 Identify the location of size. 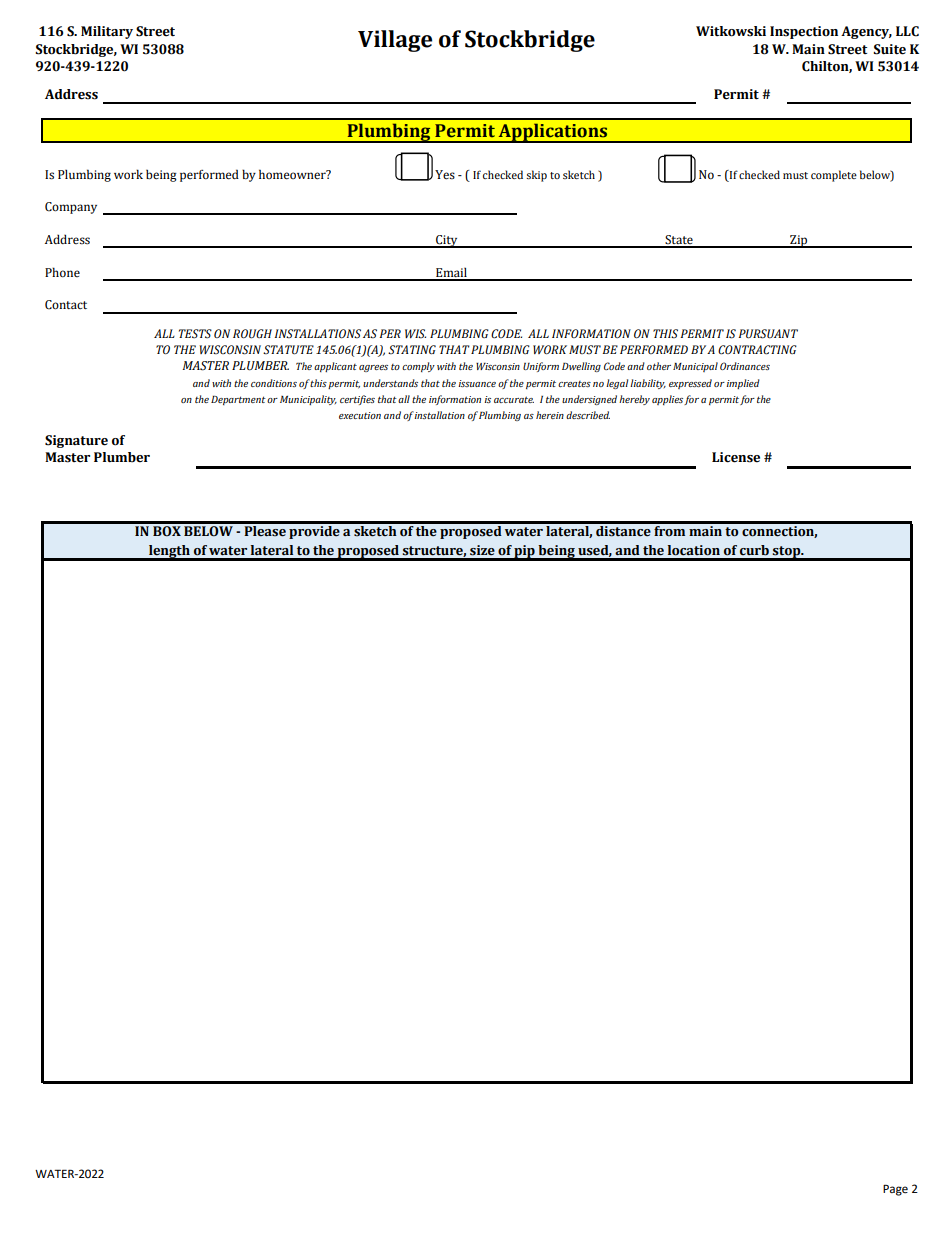
(482, 550).
